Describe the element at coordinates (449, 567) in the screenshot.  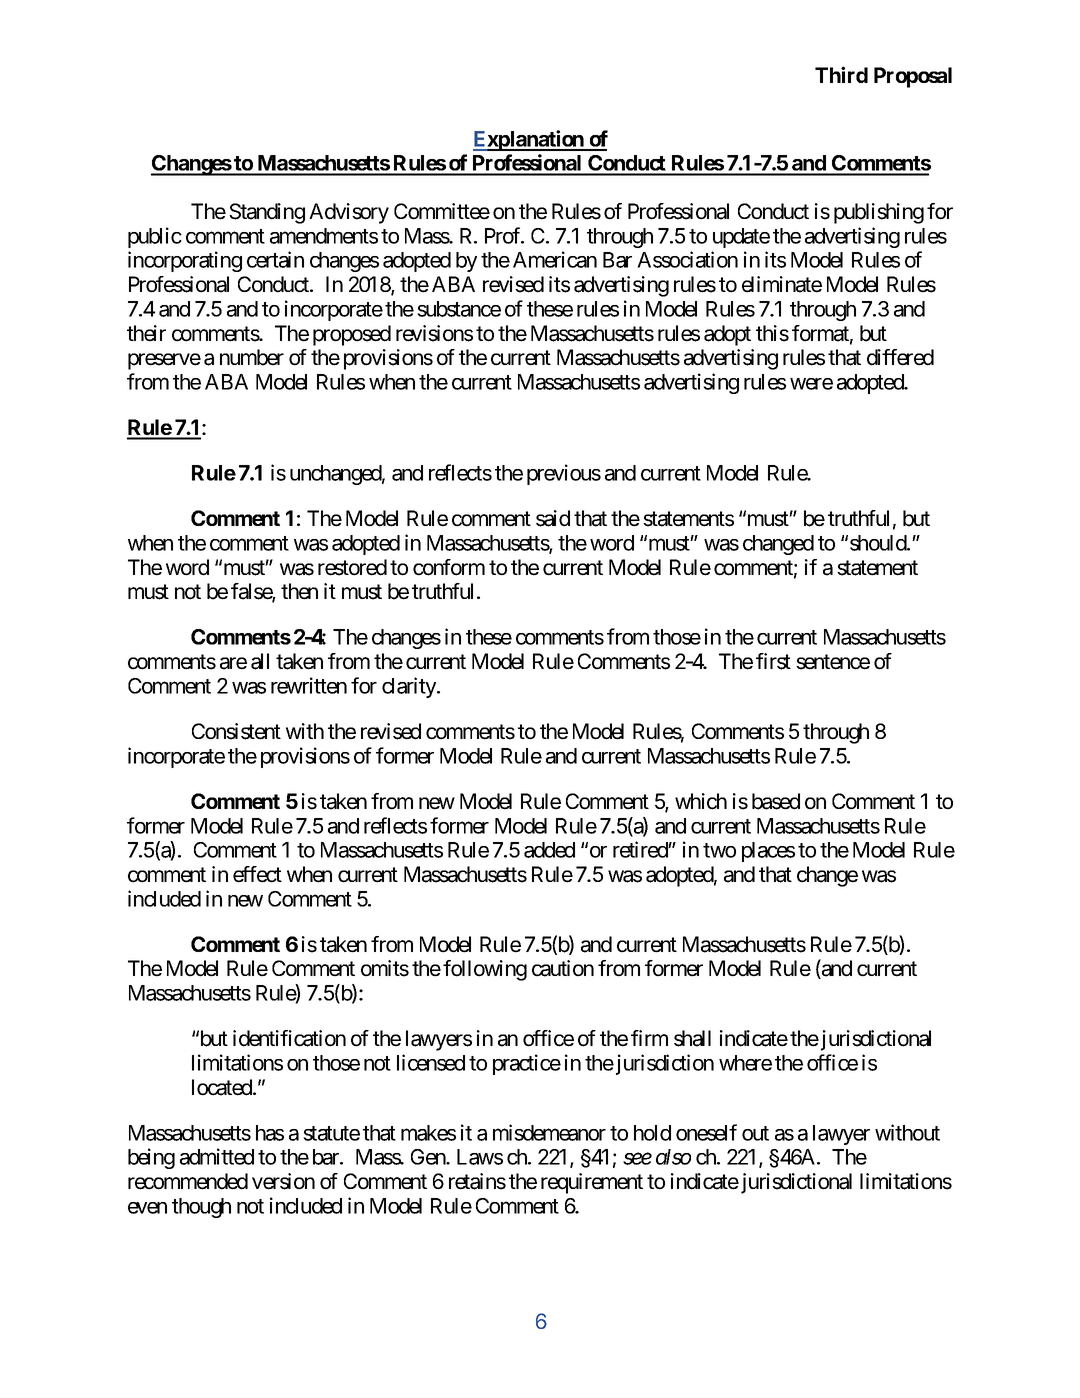
I see `conform` at that location.
